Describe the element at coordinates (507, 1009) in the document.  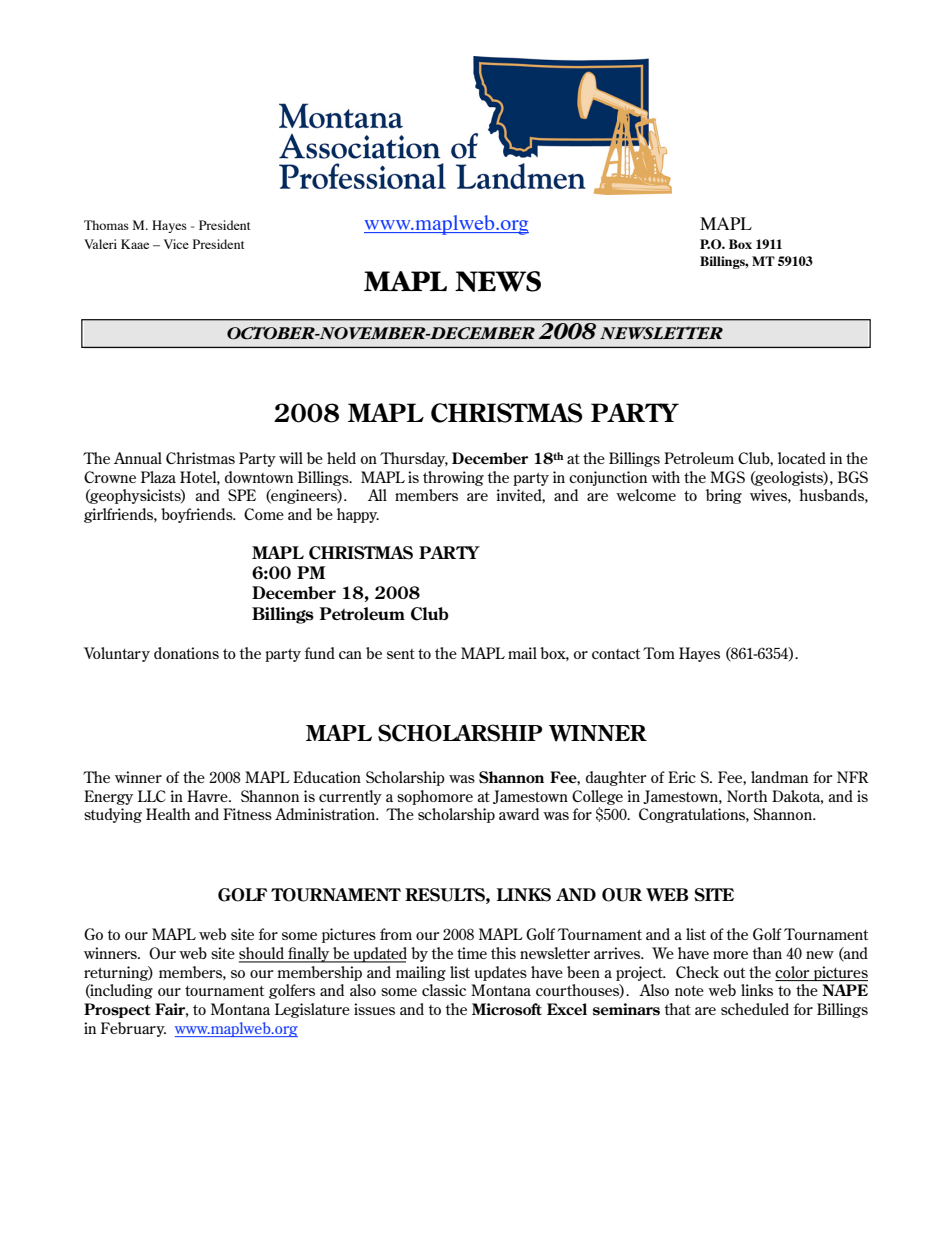
I see `Microsoft` at that location.
